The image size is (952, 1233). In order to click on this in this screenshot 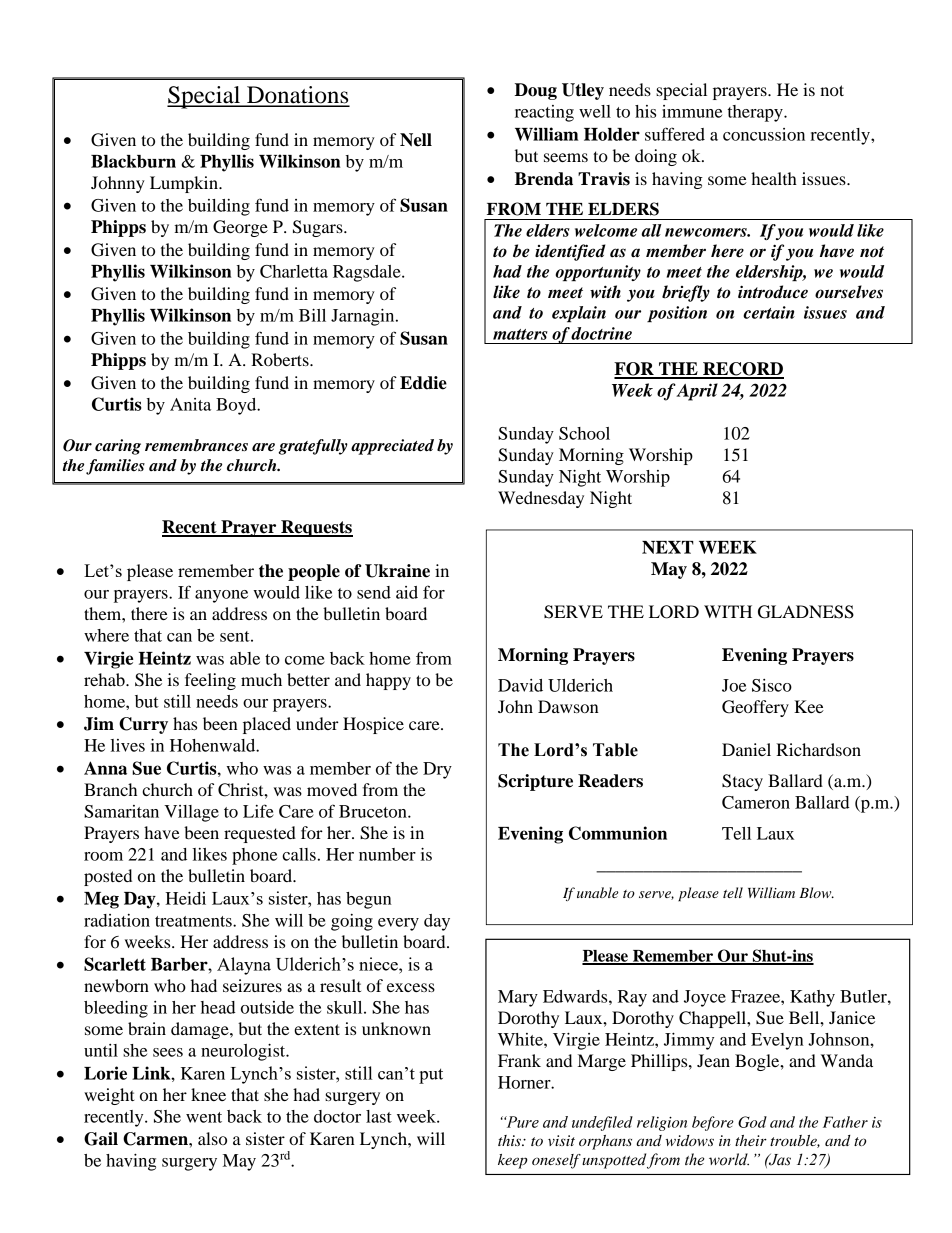, I will do `click(510, 1140)`.
